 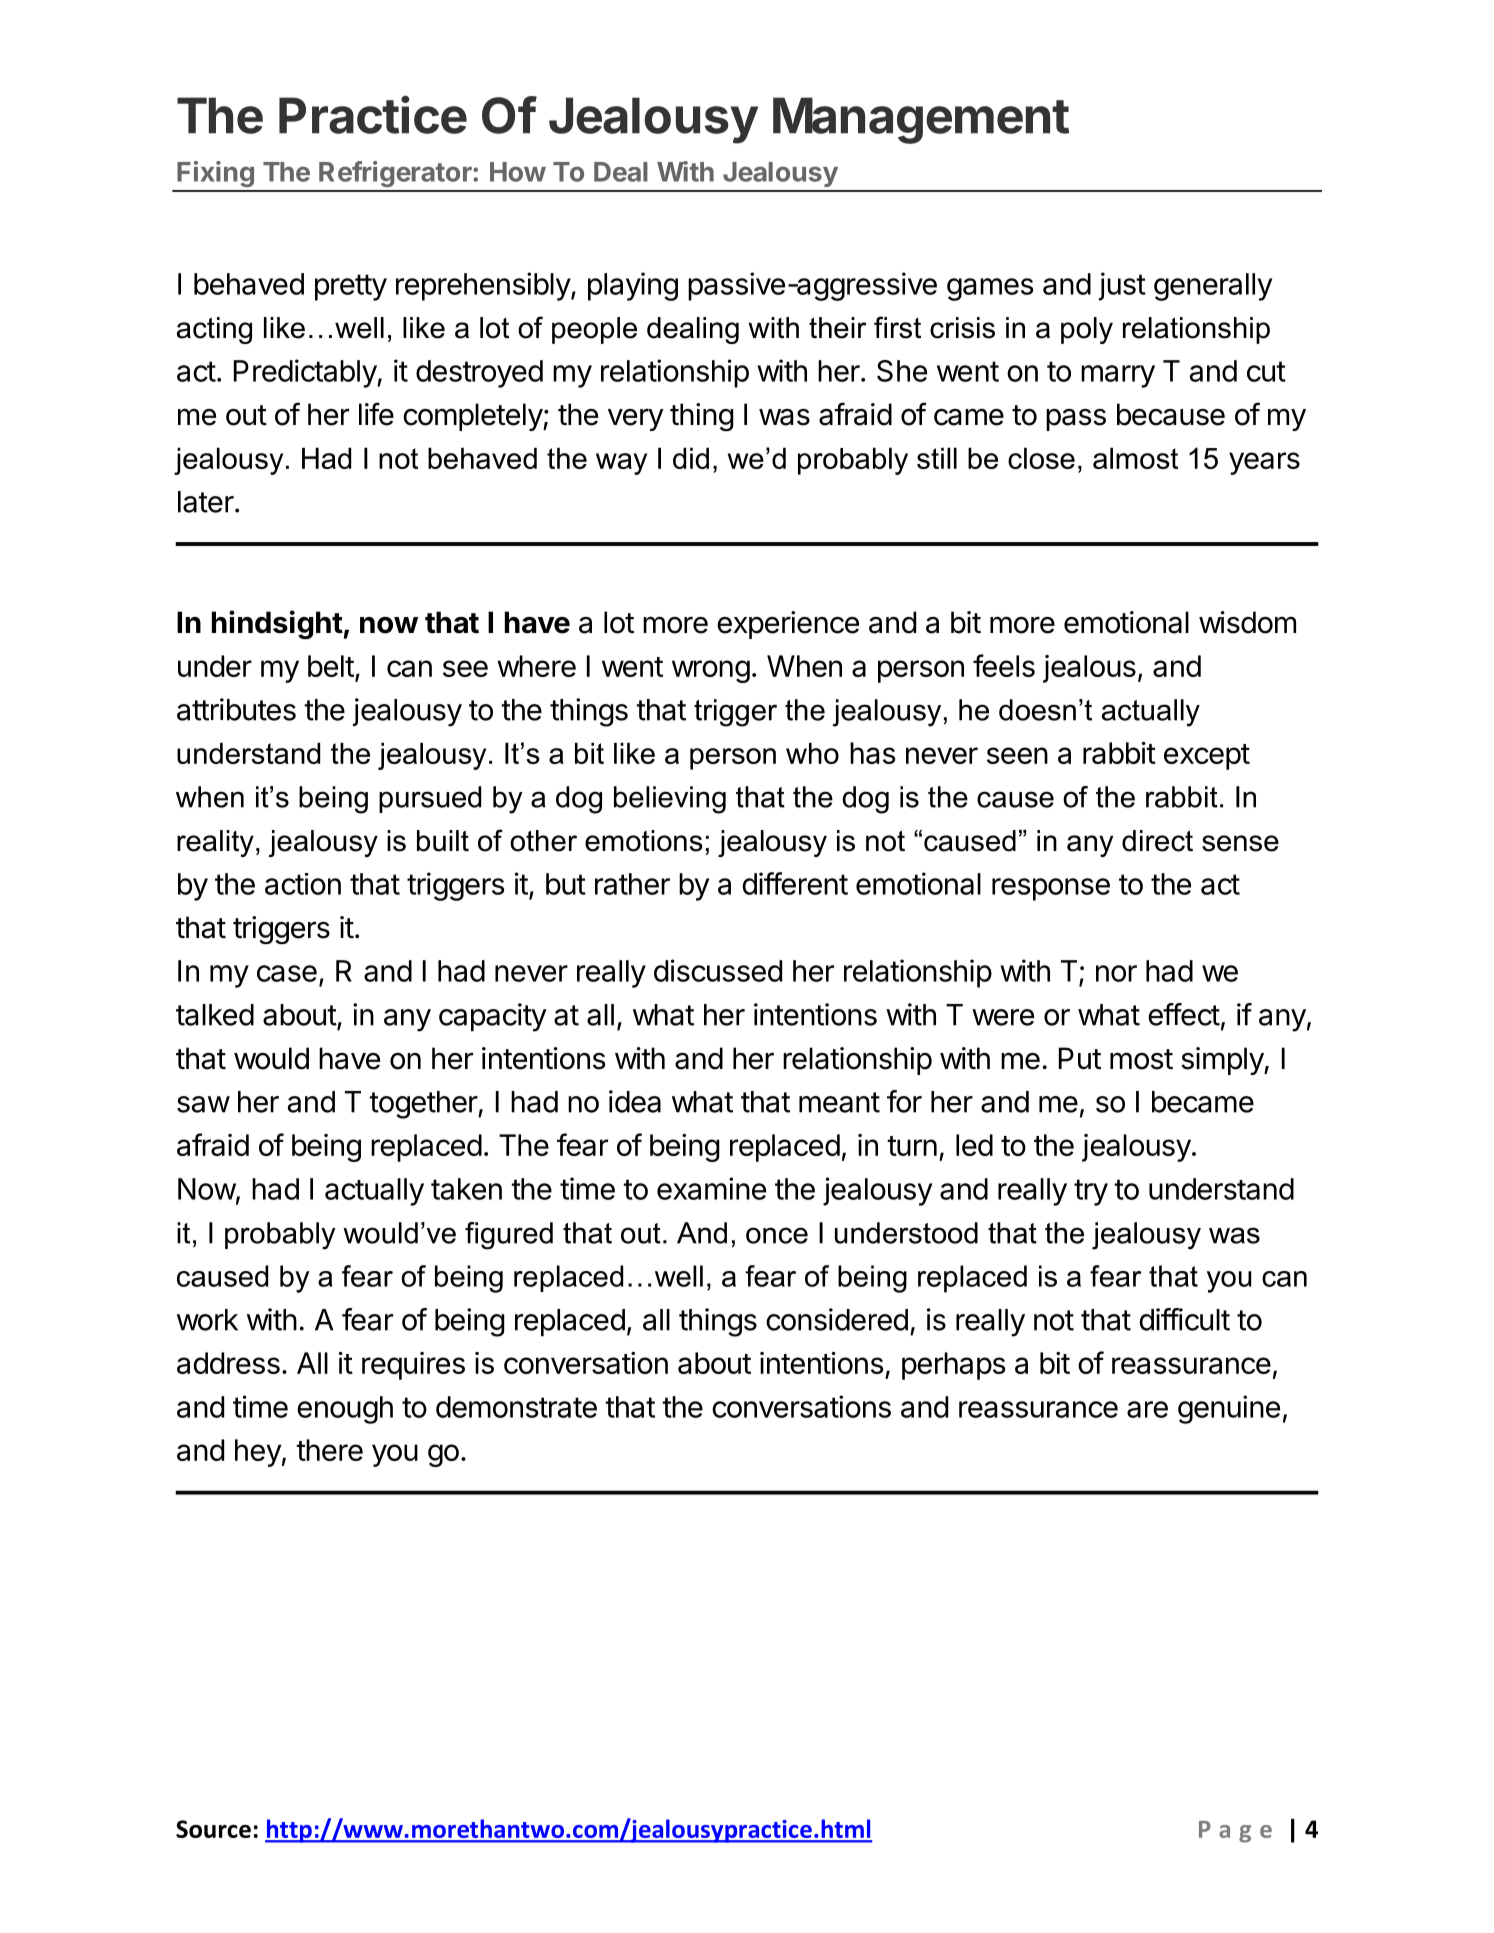 What do you see at coordinates (1147, 1409) in the image?
I see `are` at bounding box center [1147, 1409].
